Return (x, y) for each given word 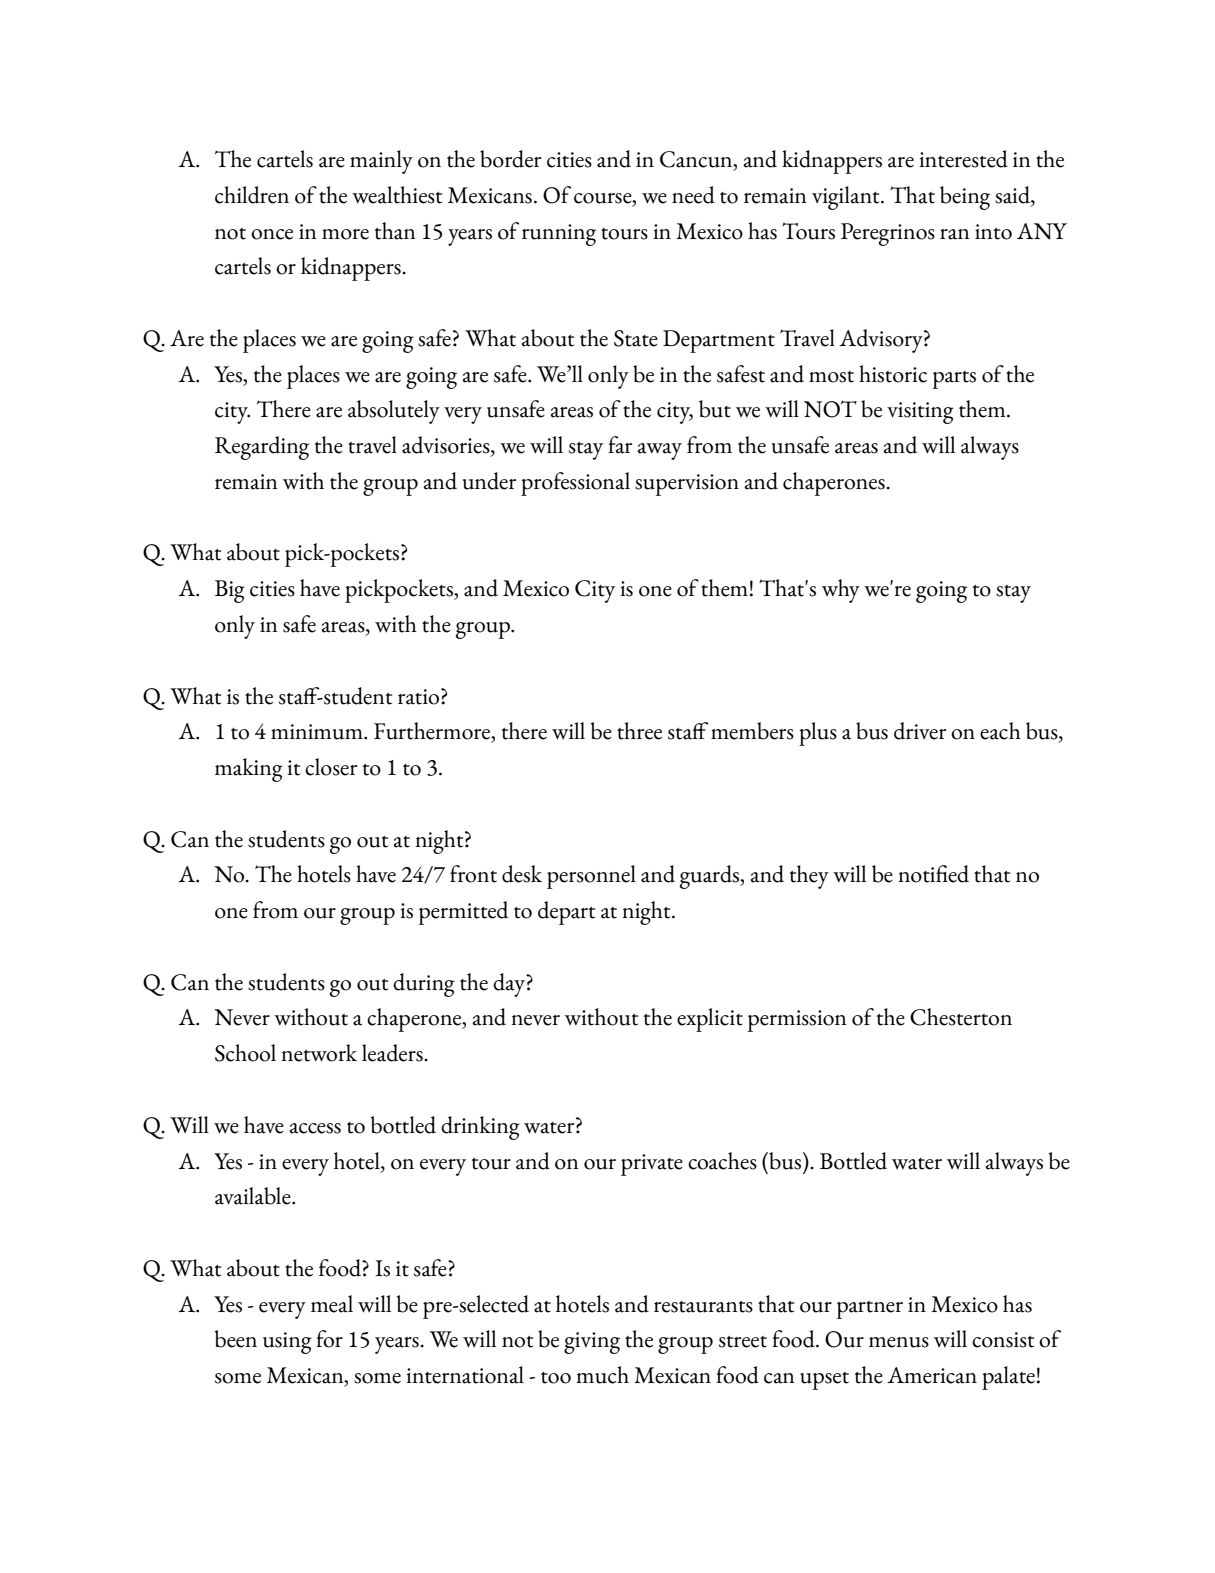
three (639, 731)
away (660, 451)
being (965, 198)
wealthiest (397, 195)
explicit (710, 1020)
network (319, 1053)
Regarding (262, 448)
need (693, 195)
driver (920, 731)
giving (592, 1343)
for (329, 1339)
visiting (920, 413)
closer (331, 767)
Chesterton (961, 1017)
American (932, 1375)
